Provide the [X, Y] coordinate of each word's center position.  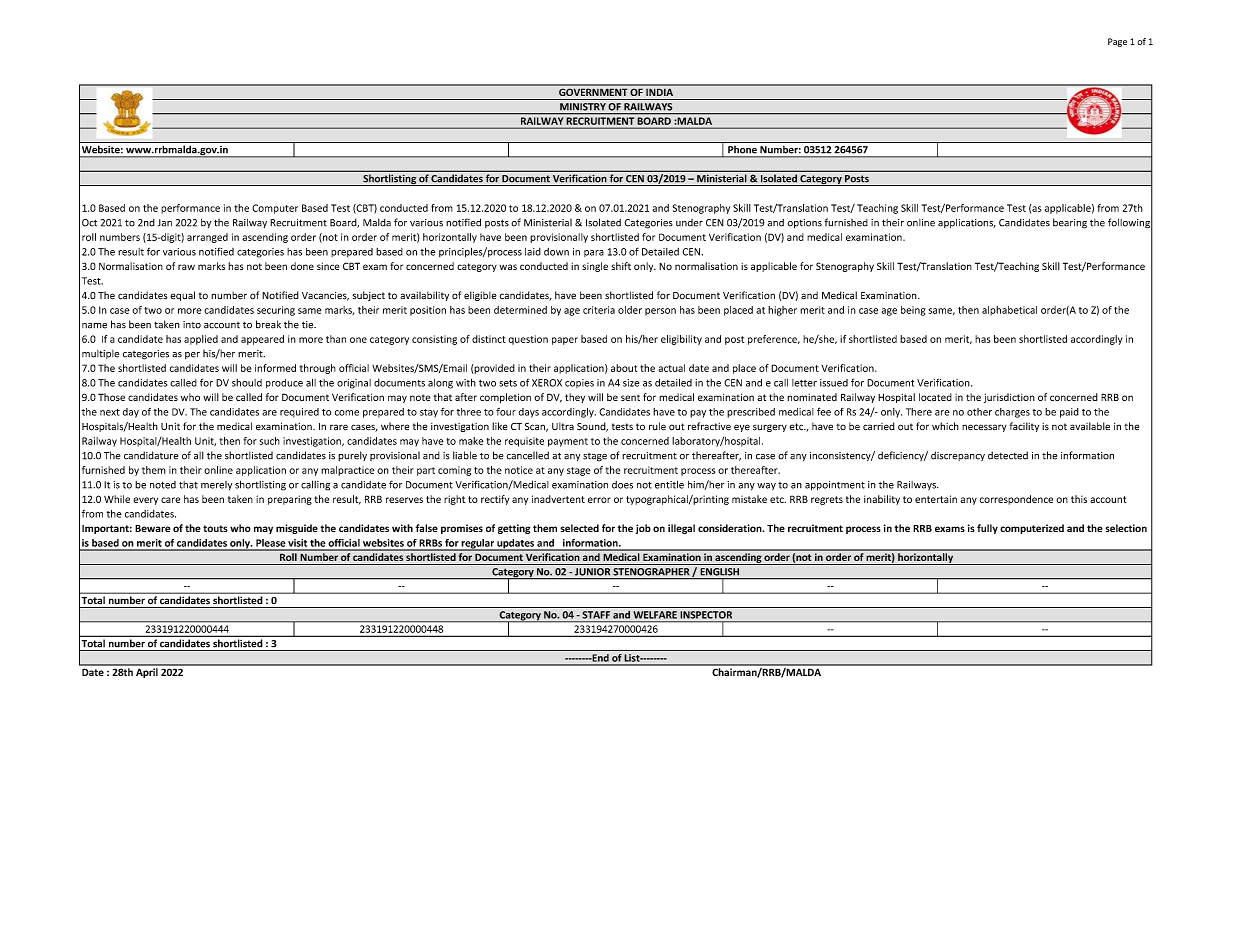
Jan [165, 223]
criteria [599, 310]
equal [182, 296]
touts [215, 528]
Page [1117, 42]
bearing [1070, 223]
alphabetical [1009, 311]
